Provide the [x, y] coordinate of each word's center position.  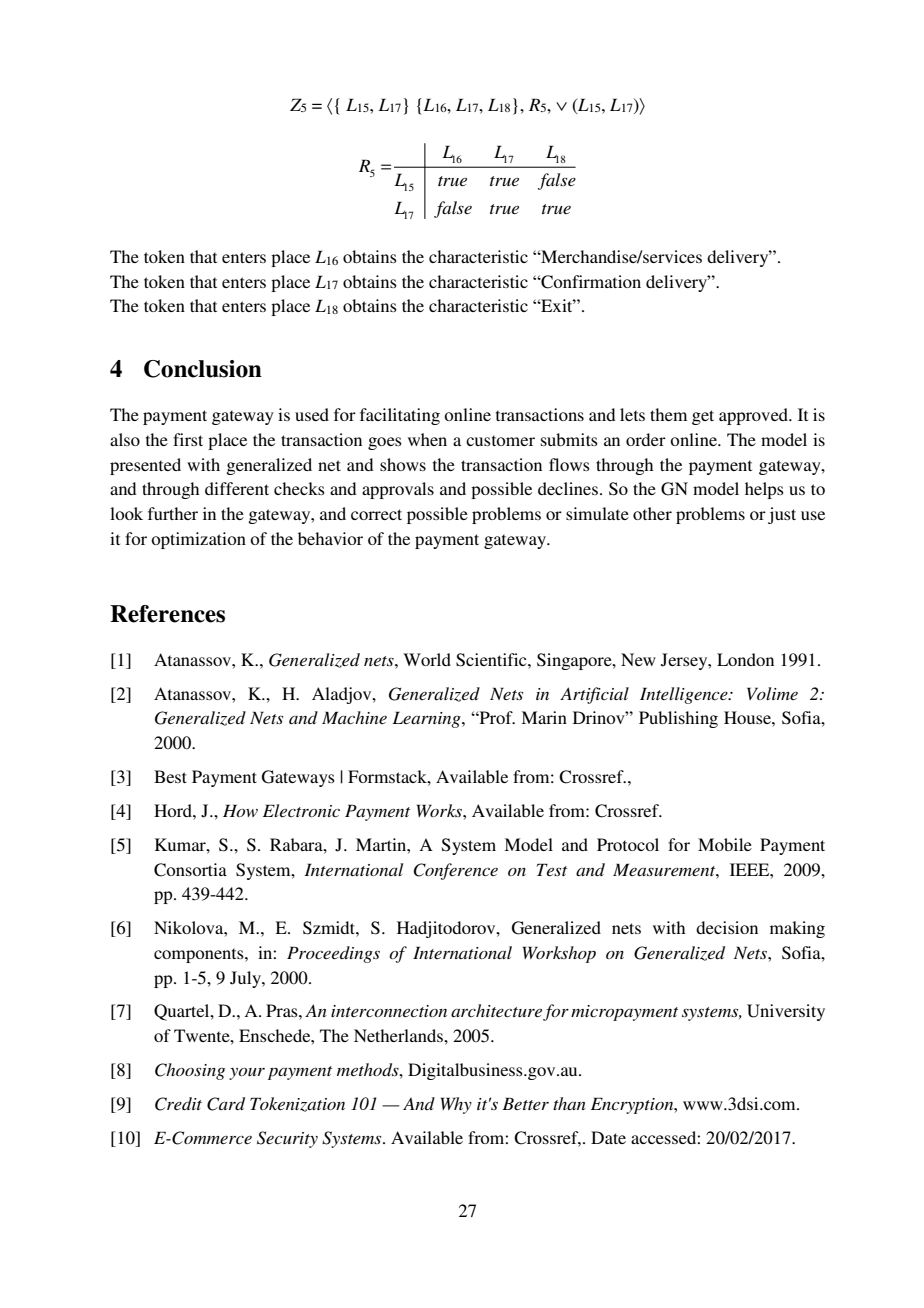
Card [226, 1104]
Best [170, 776]
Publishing [678, 719]
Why [456, 1105]
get [703, 417]
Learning [427, 719]
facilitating [400, 416]
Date [608, 1137]
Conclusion [203, 369]
